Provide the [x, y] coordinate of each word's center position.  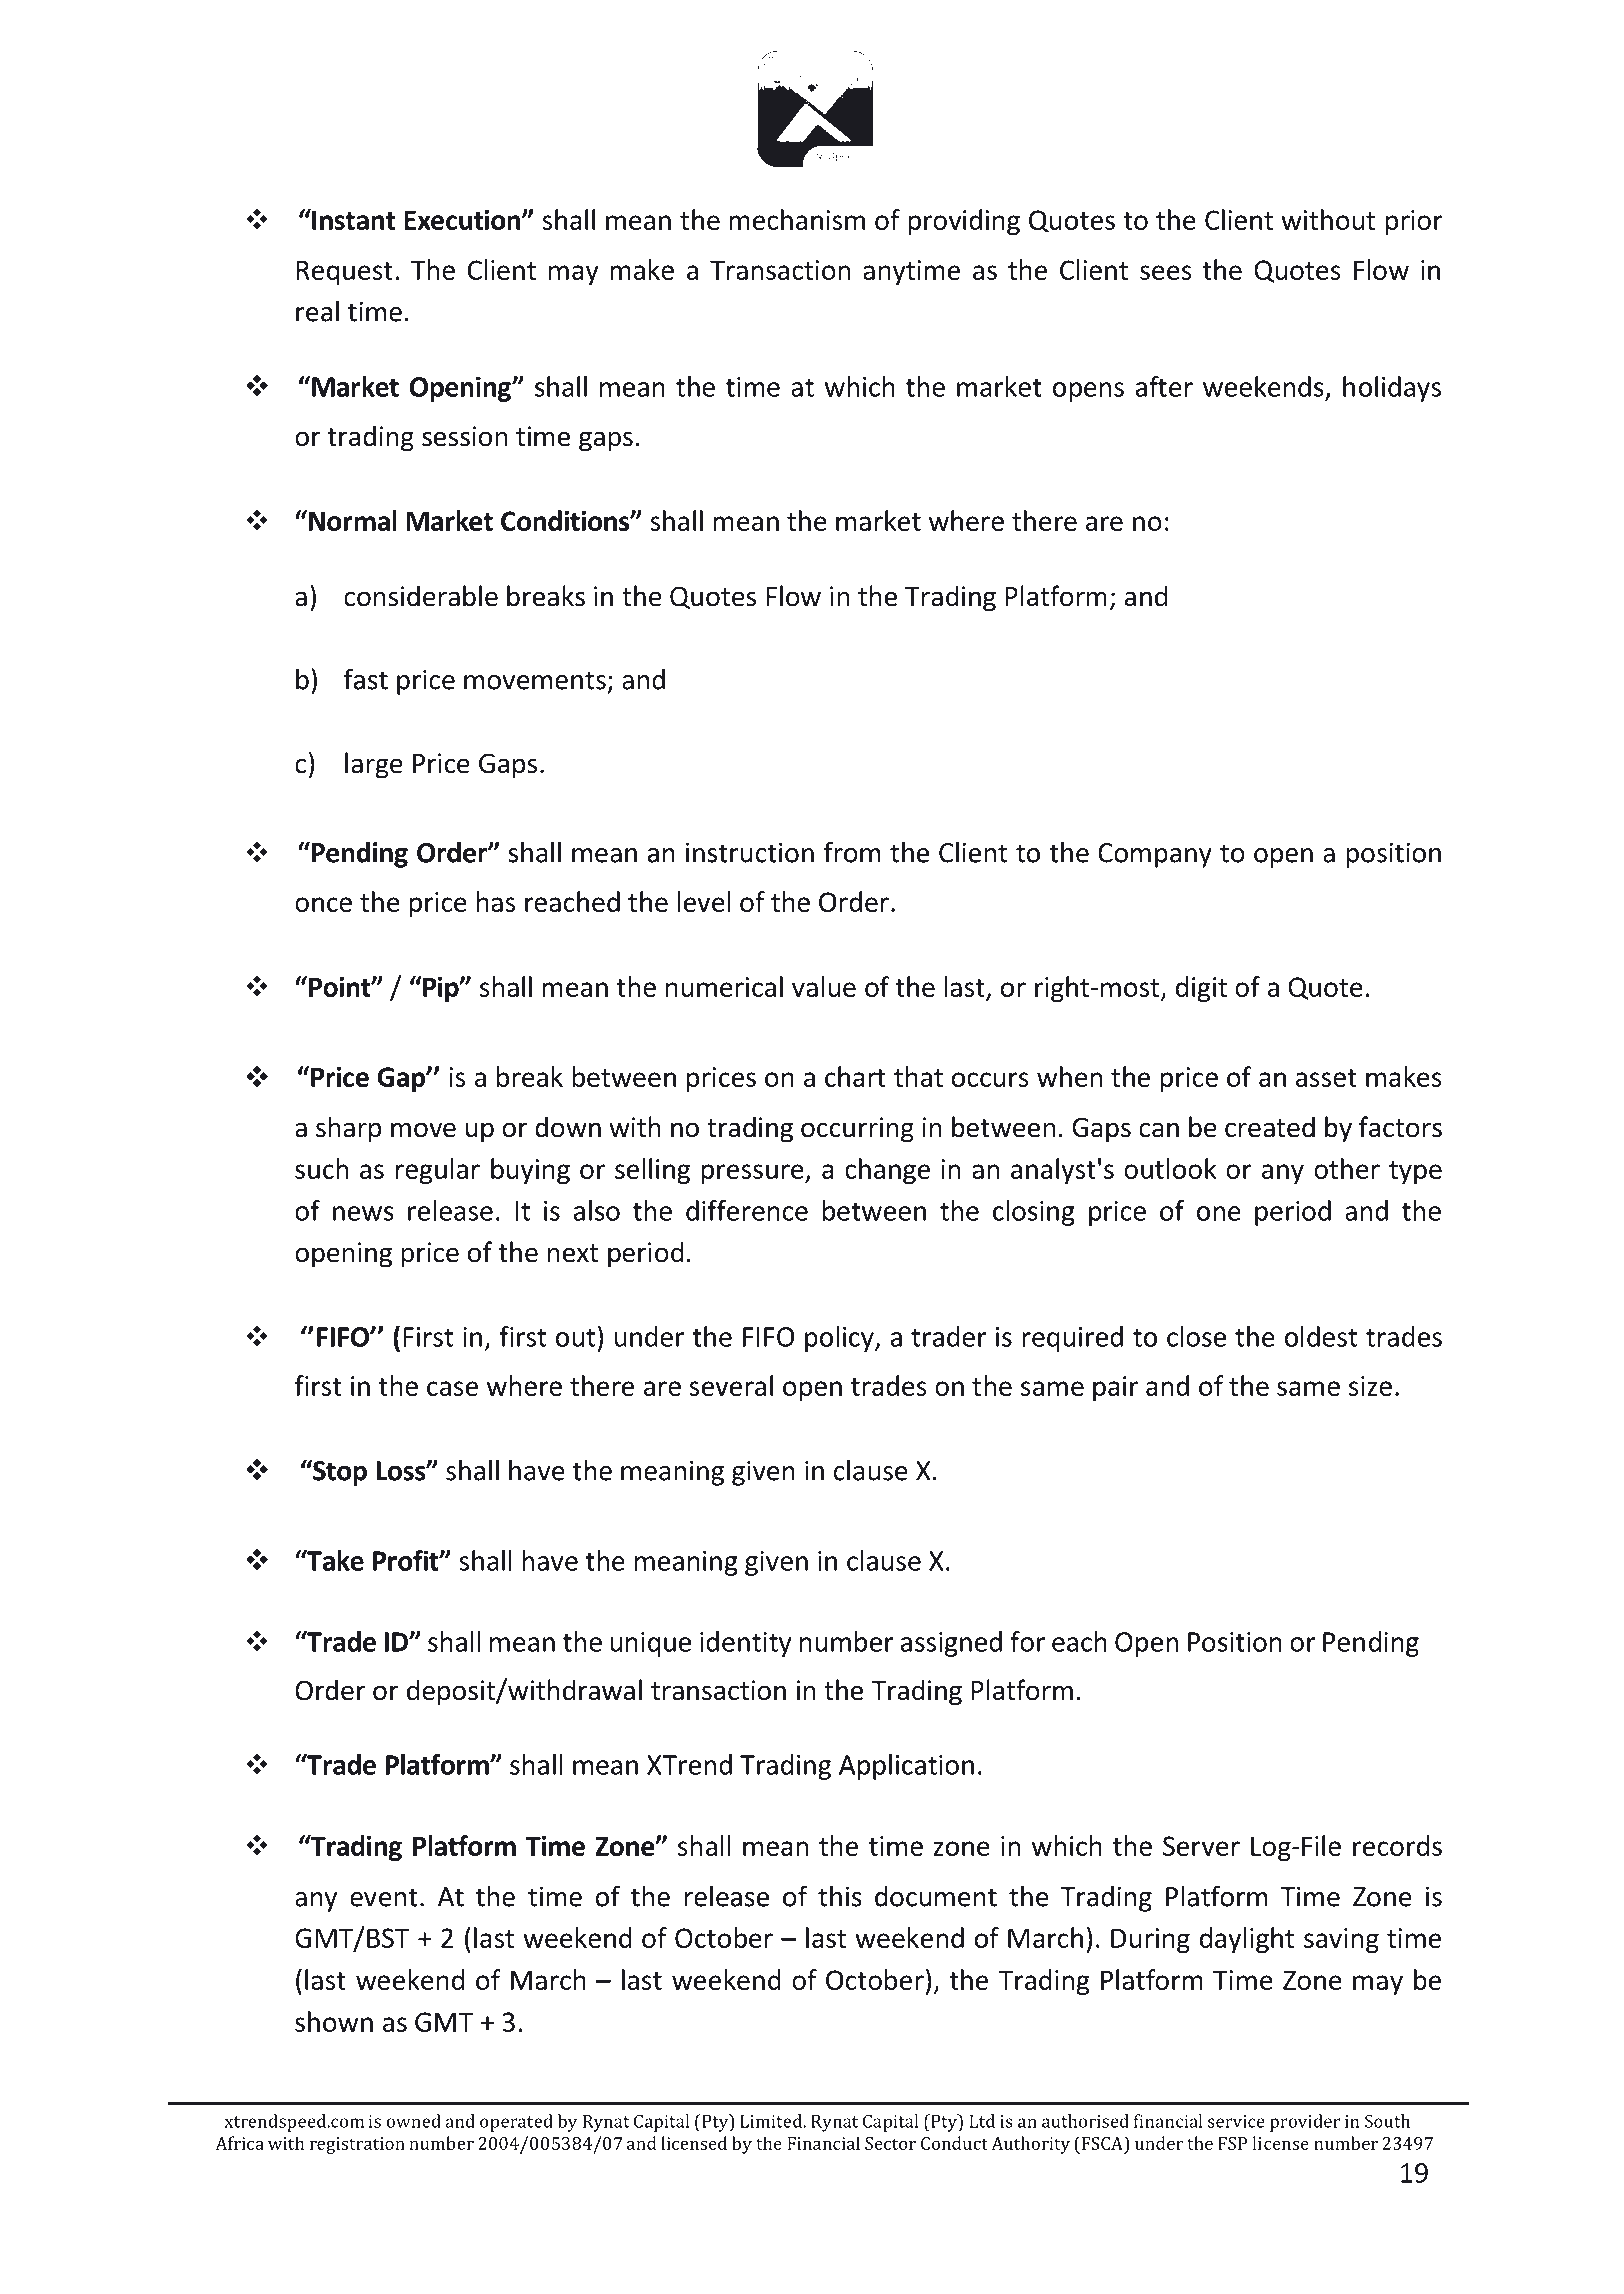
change [887, 1171]
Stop [339, 1472]
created [1270, 1127]
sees [1166, 272]
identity [746, 1644]
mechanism [797, 219]
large [374, 765]
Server [1201, 1846]
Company [1155, 855]
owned [413, 2121]
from [852, 852]
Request [344, 272]
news [363, 1213]
